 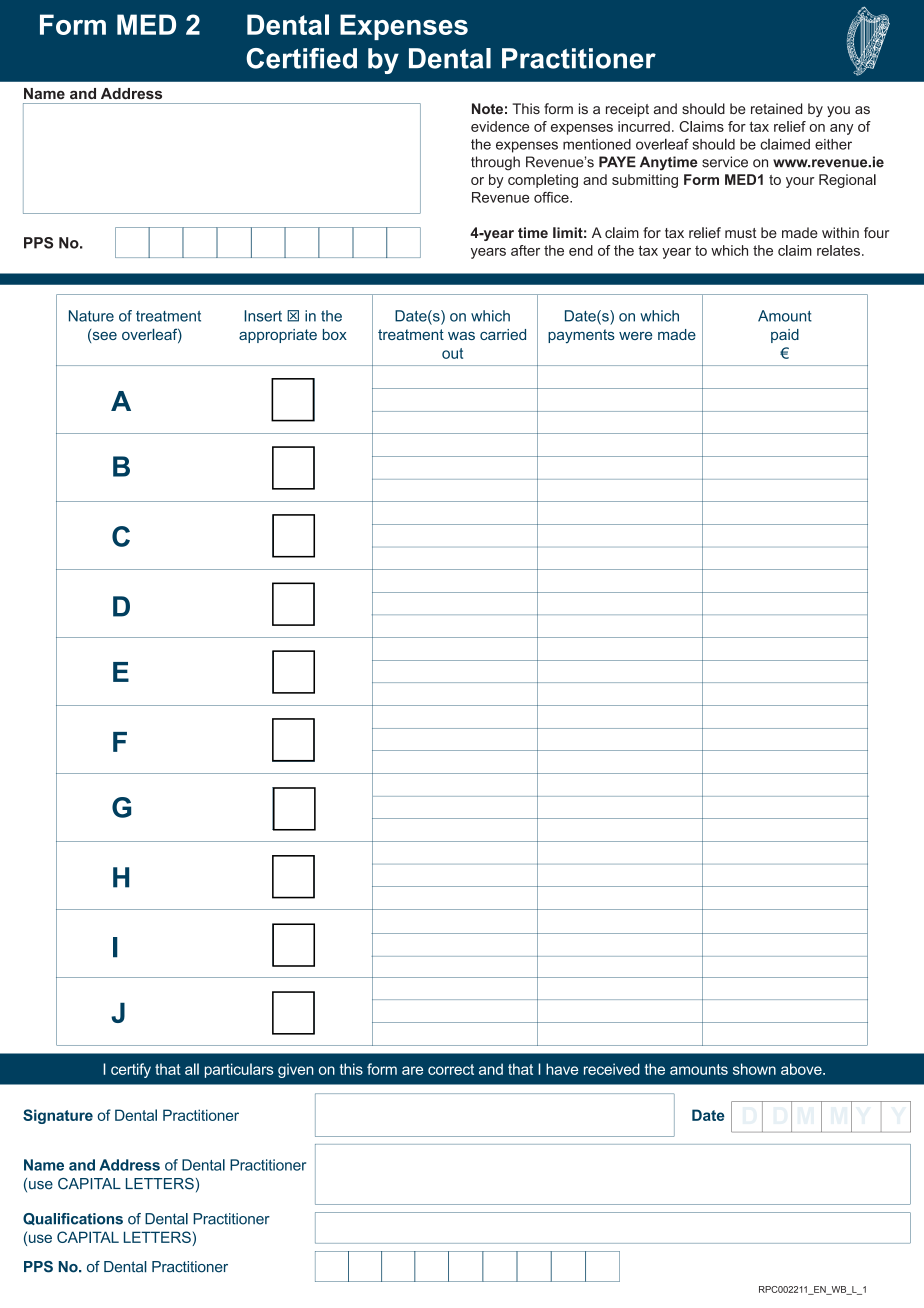 What do you see at coordinates (802, 1069) in the screenshot?
I see `above` at bounding box center [802, 1069].
